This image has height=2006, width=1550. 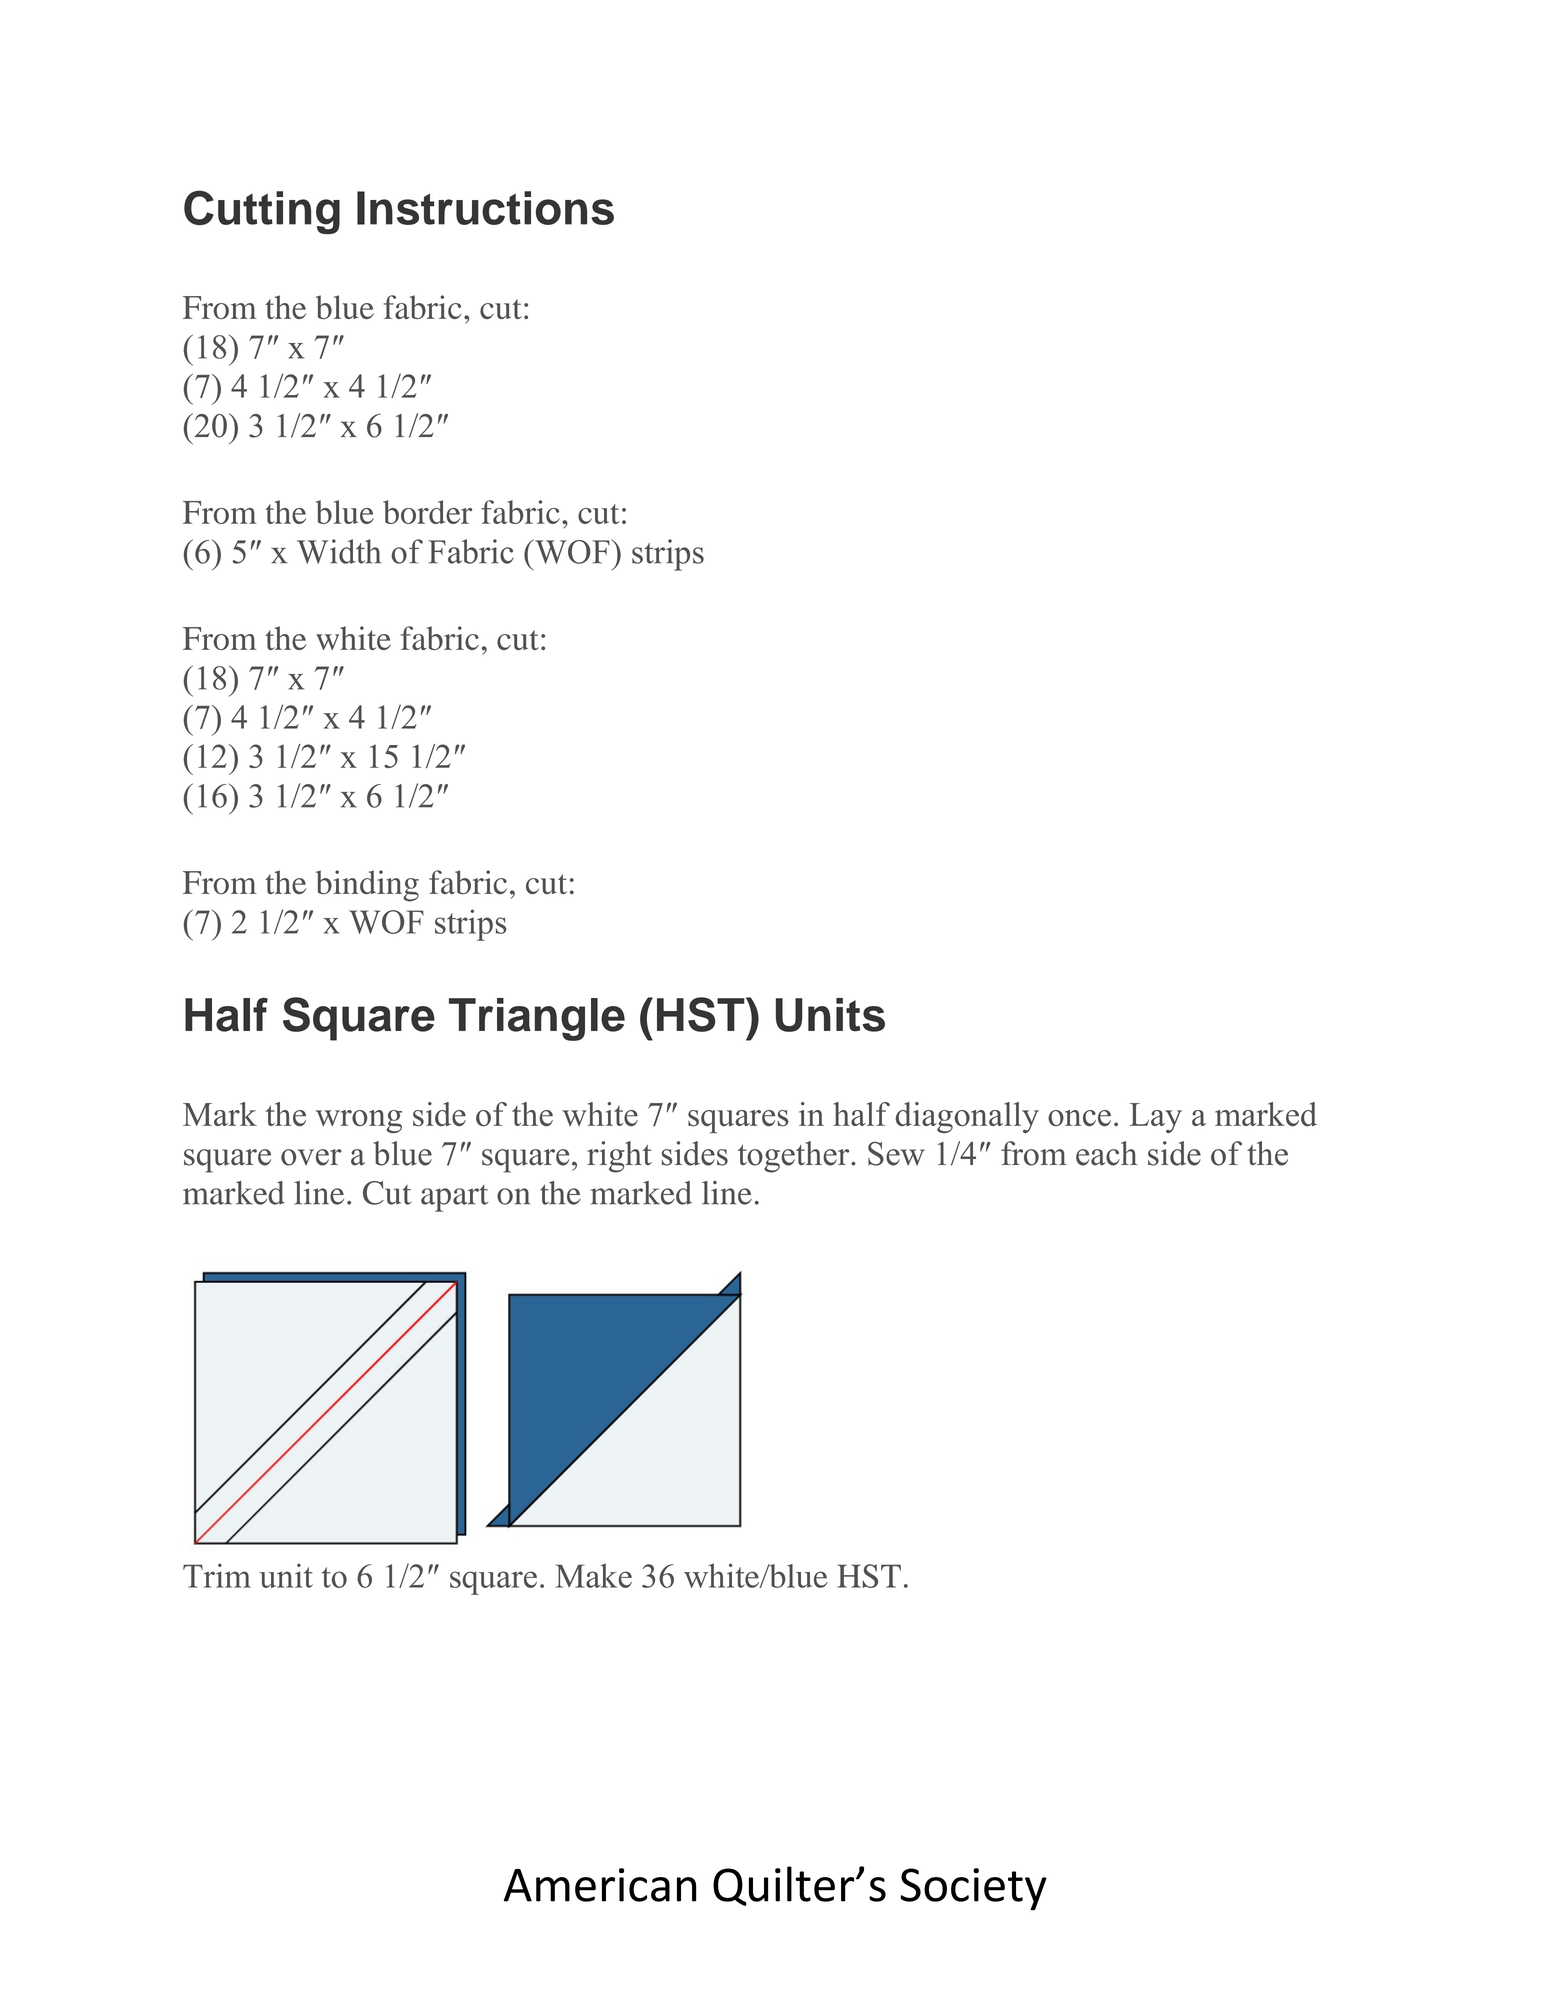 What do you see at coordinates (485, 208) in the image?
I see `Instructions` at bounding box center [485, 208].
